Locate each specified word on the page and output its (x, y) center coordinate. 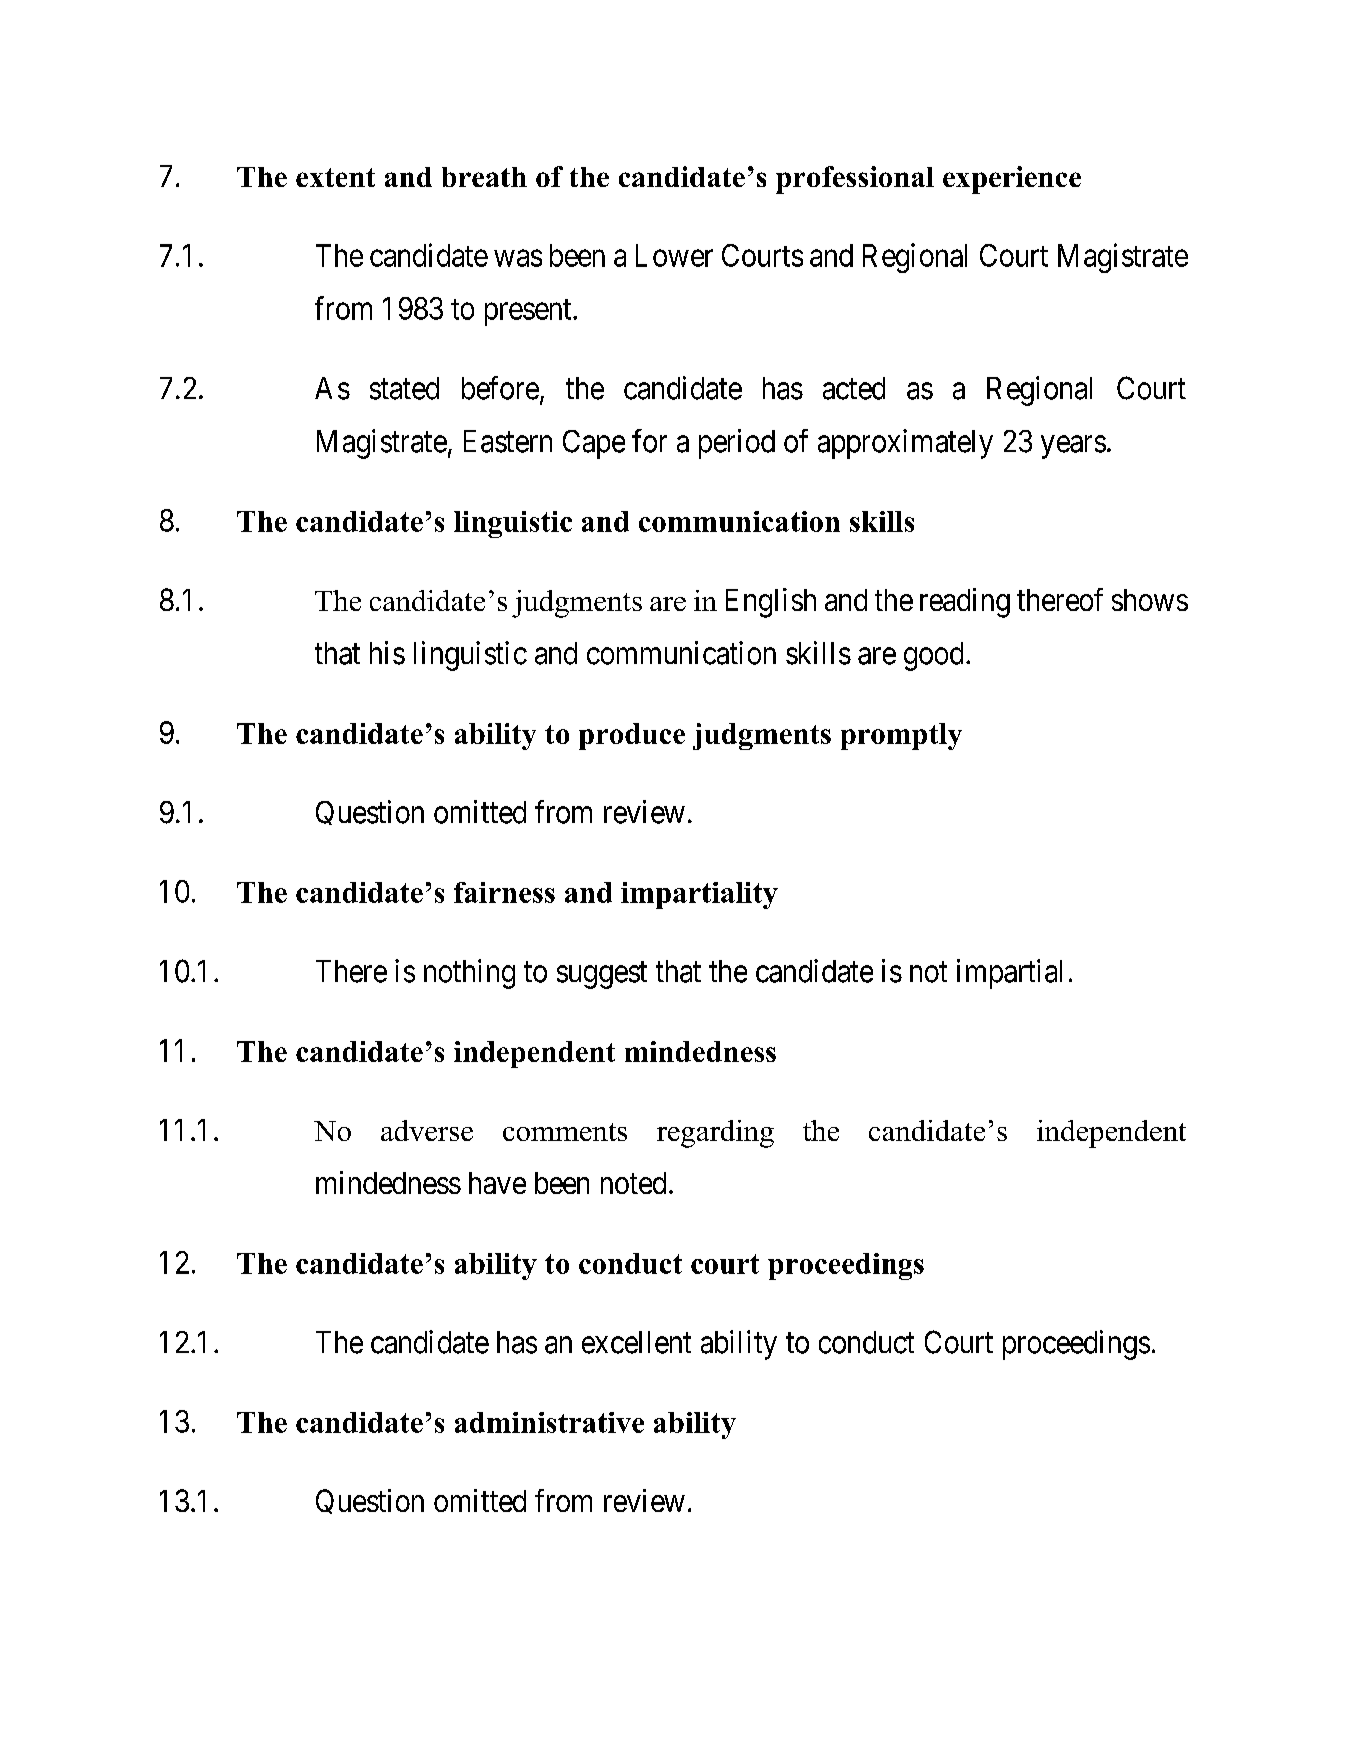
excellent (636, 1342)
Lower (674, 255)
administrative (549, 1422)
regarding (715, 1134)
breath (484, 177)
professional (855, 180)
